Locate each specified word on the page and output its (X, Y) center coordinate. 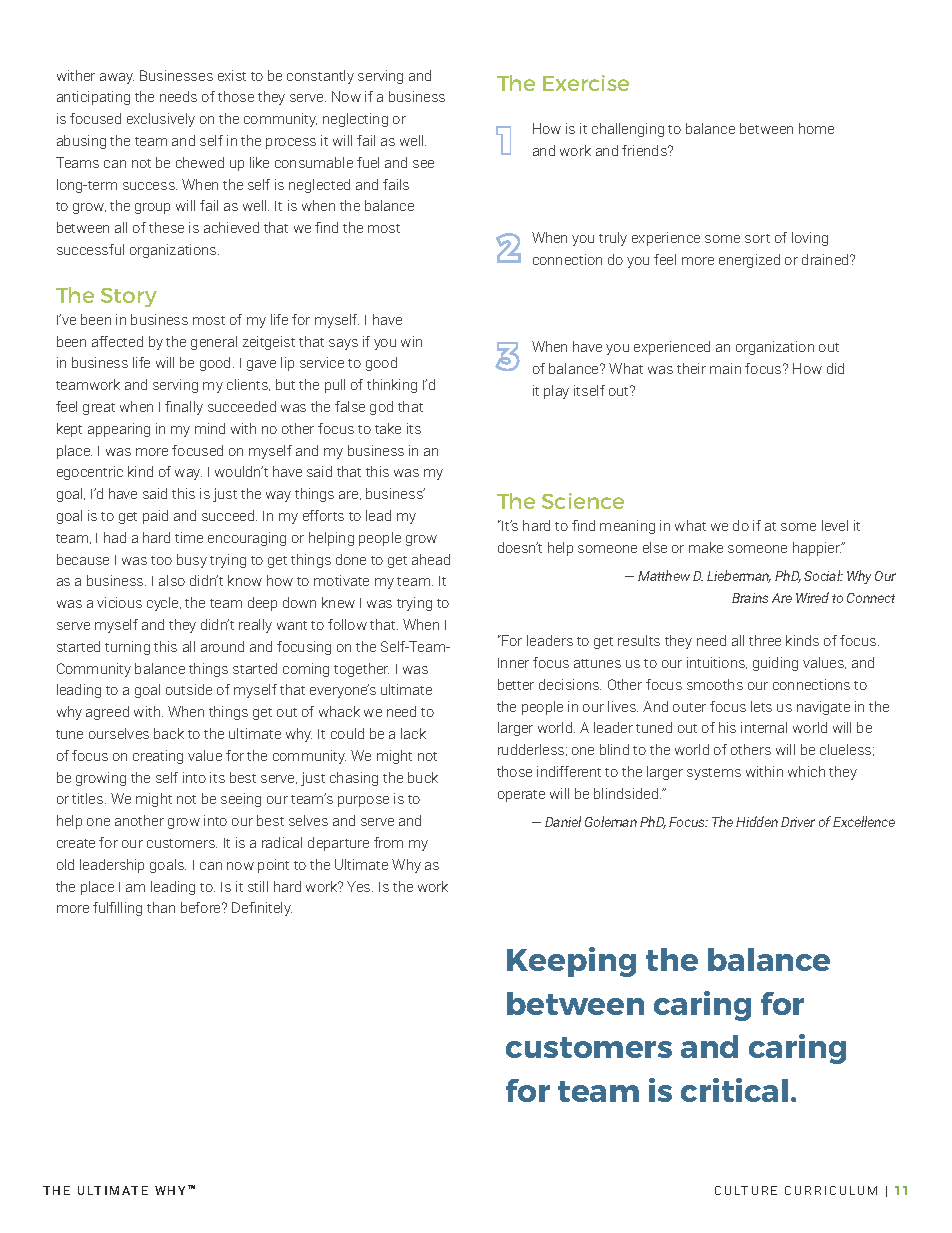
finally (184, 408)
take (388, 428)
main (725, 368)
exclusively (161, 120)
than (161, 907)
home (816, 128)
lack (413, 733)
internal (764, 727)
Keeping (571, 962)
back (169, 733)
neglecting (355, 120)
